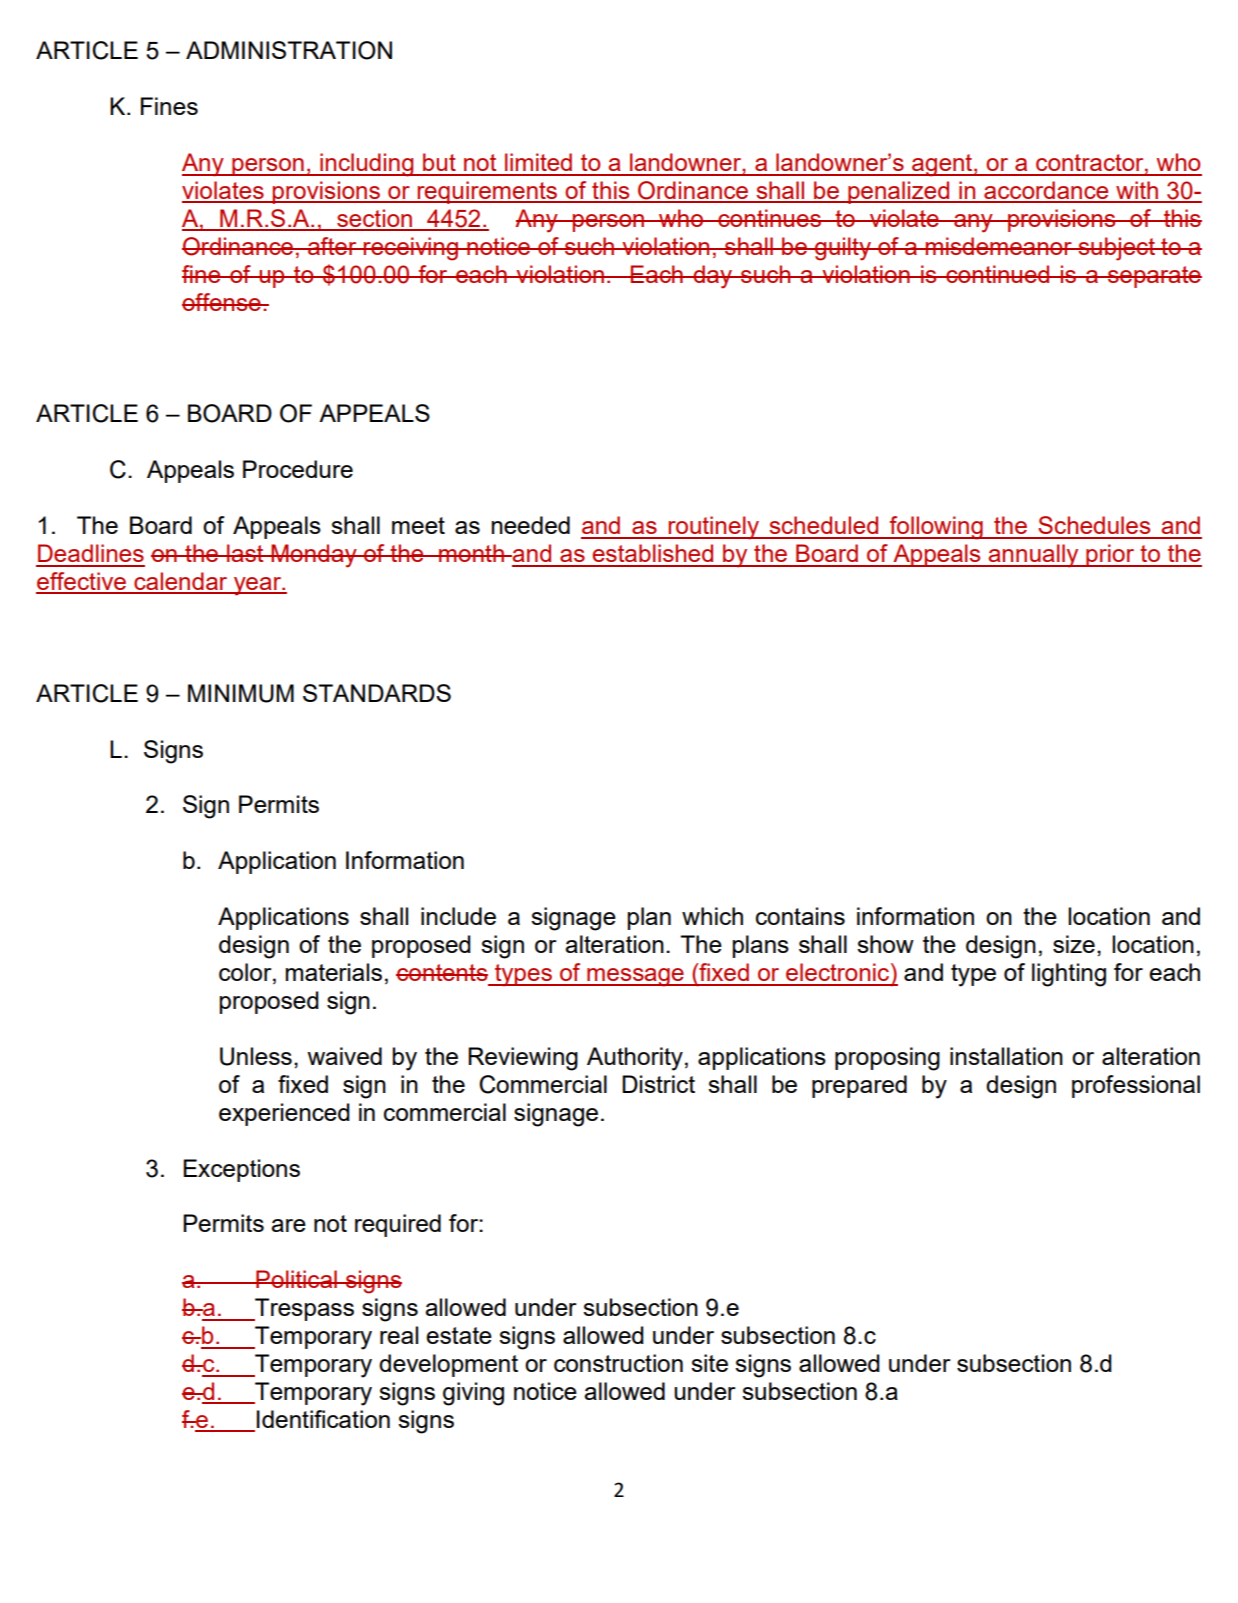 This screenshot has height=1603, width=1238. What do you see at coordinates (289, 50) in the screenshot?
I see `ADMINISTRATION` at bounding box center [289, 50].
